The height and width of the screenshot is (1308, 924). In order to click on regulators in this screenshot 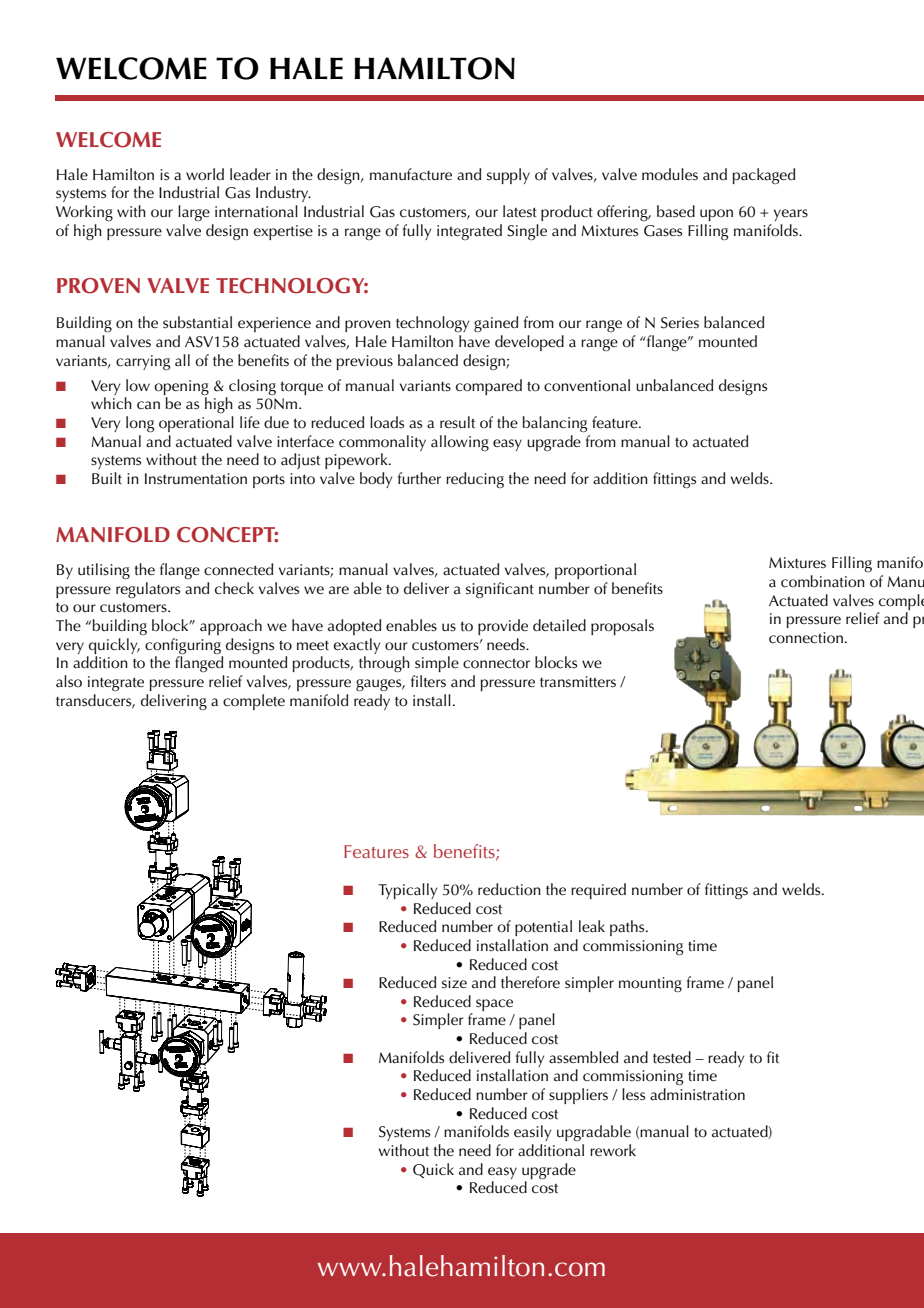, I will do `click(148, 590)`.
